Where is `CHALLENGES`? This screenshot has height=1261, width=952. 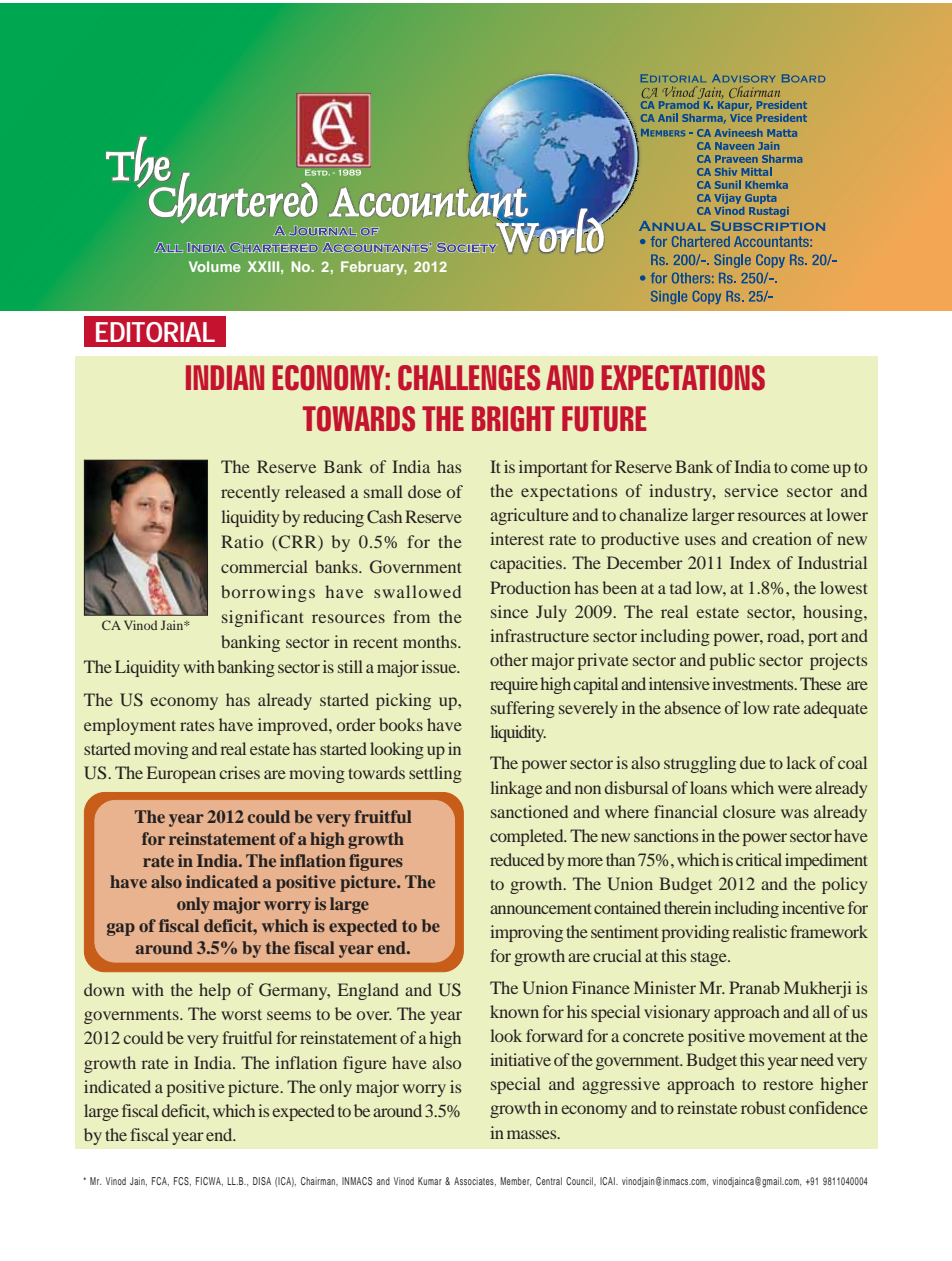 CHALLENGES is located at coordinates (469, 378).
